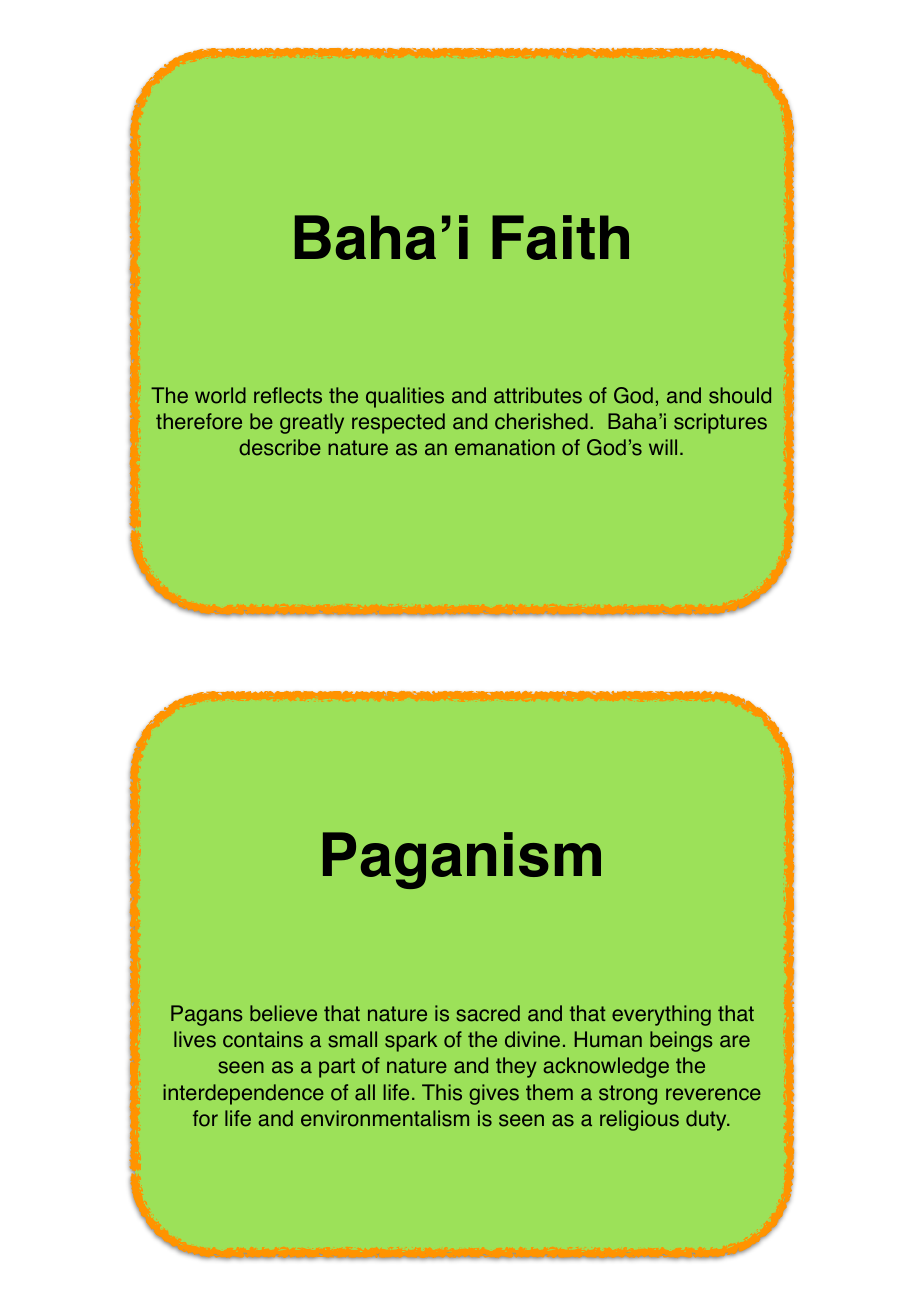  Describe the element at coordinates (740, 395) in the screenshot. I see `should` at that location.
